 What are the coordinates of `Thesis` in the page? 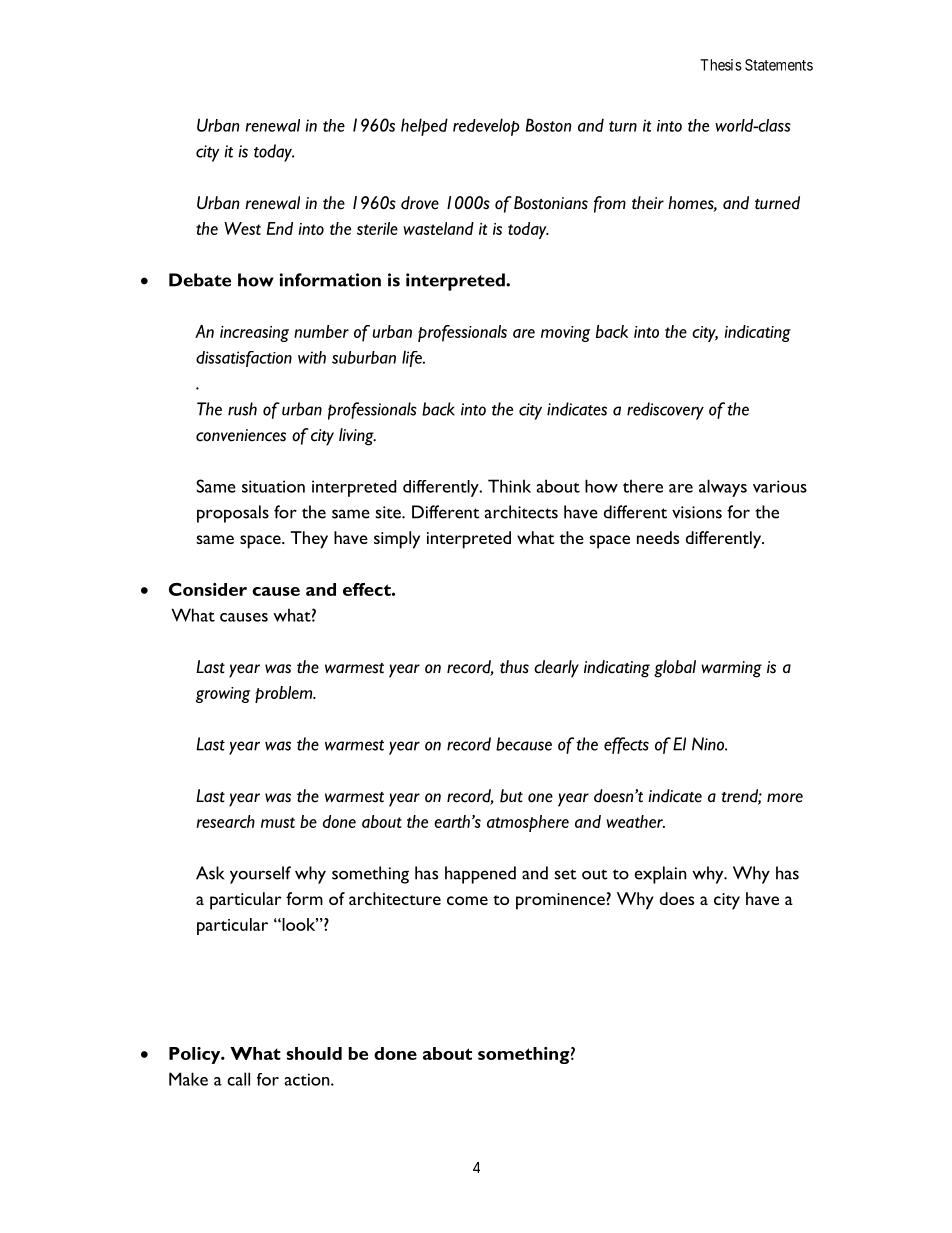 It's located at (721, 65).
